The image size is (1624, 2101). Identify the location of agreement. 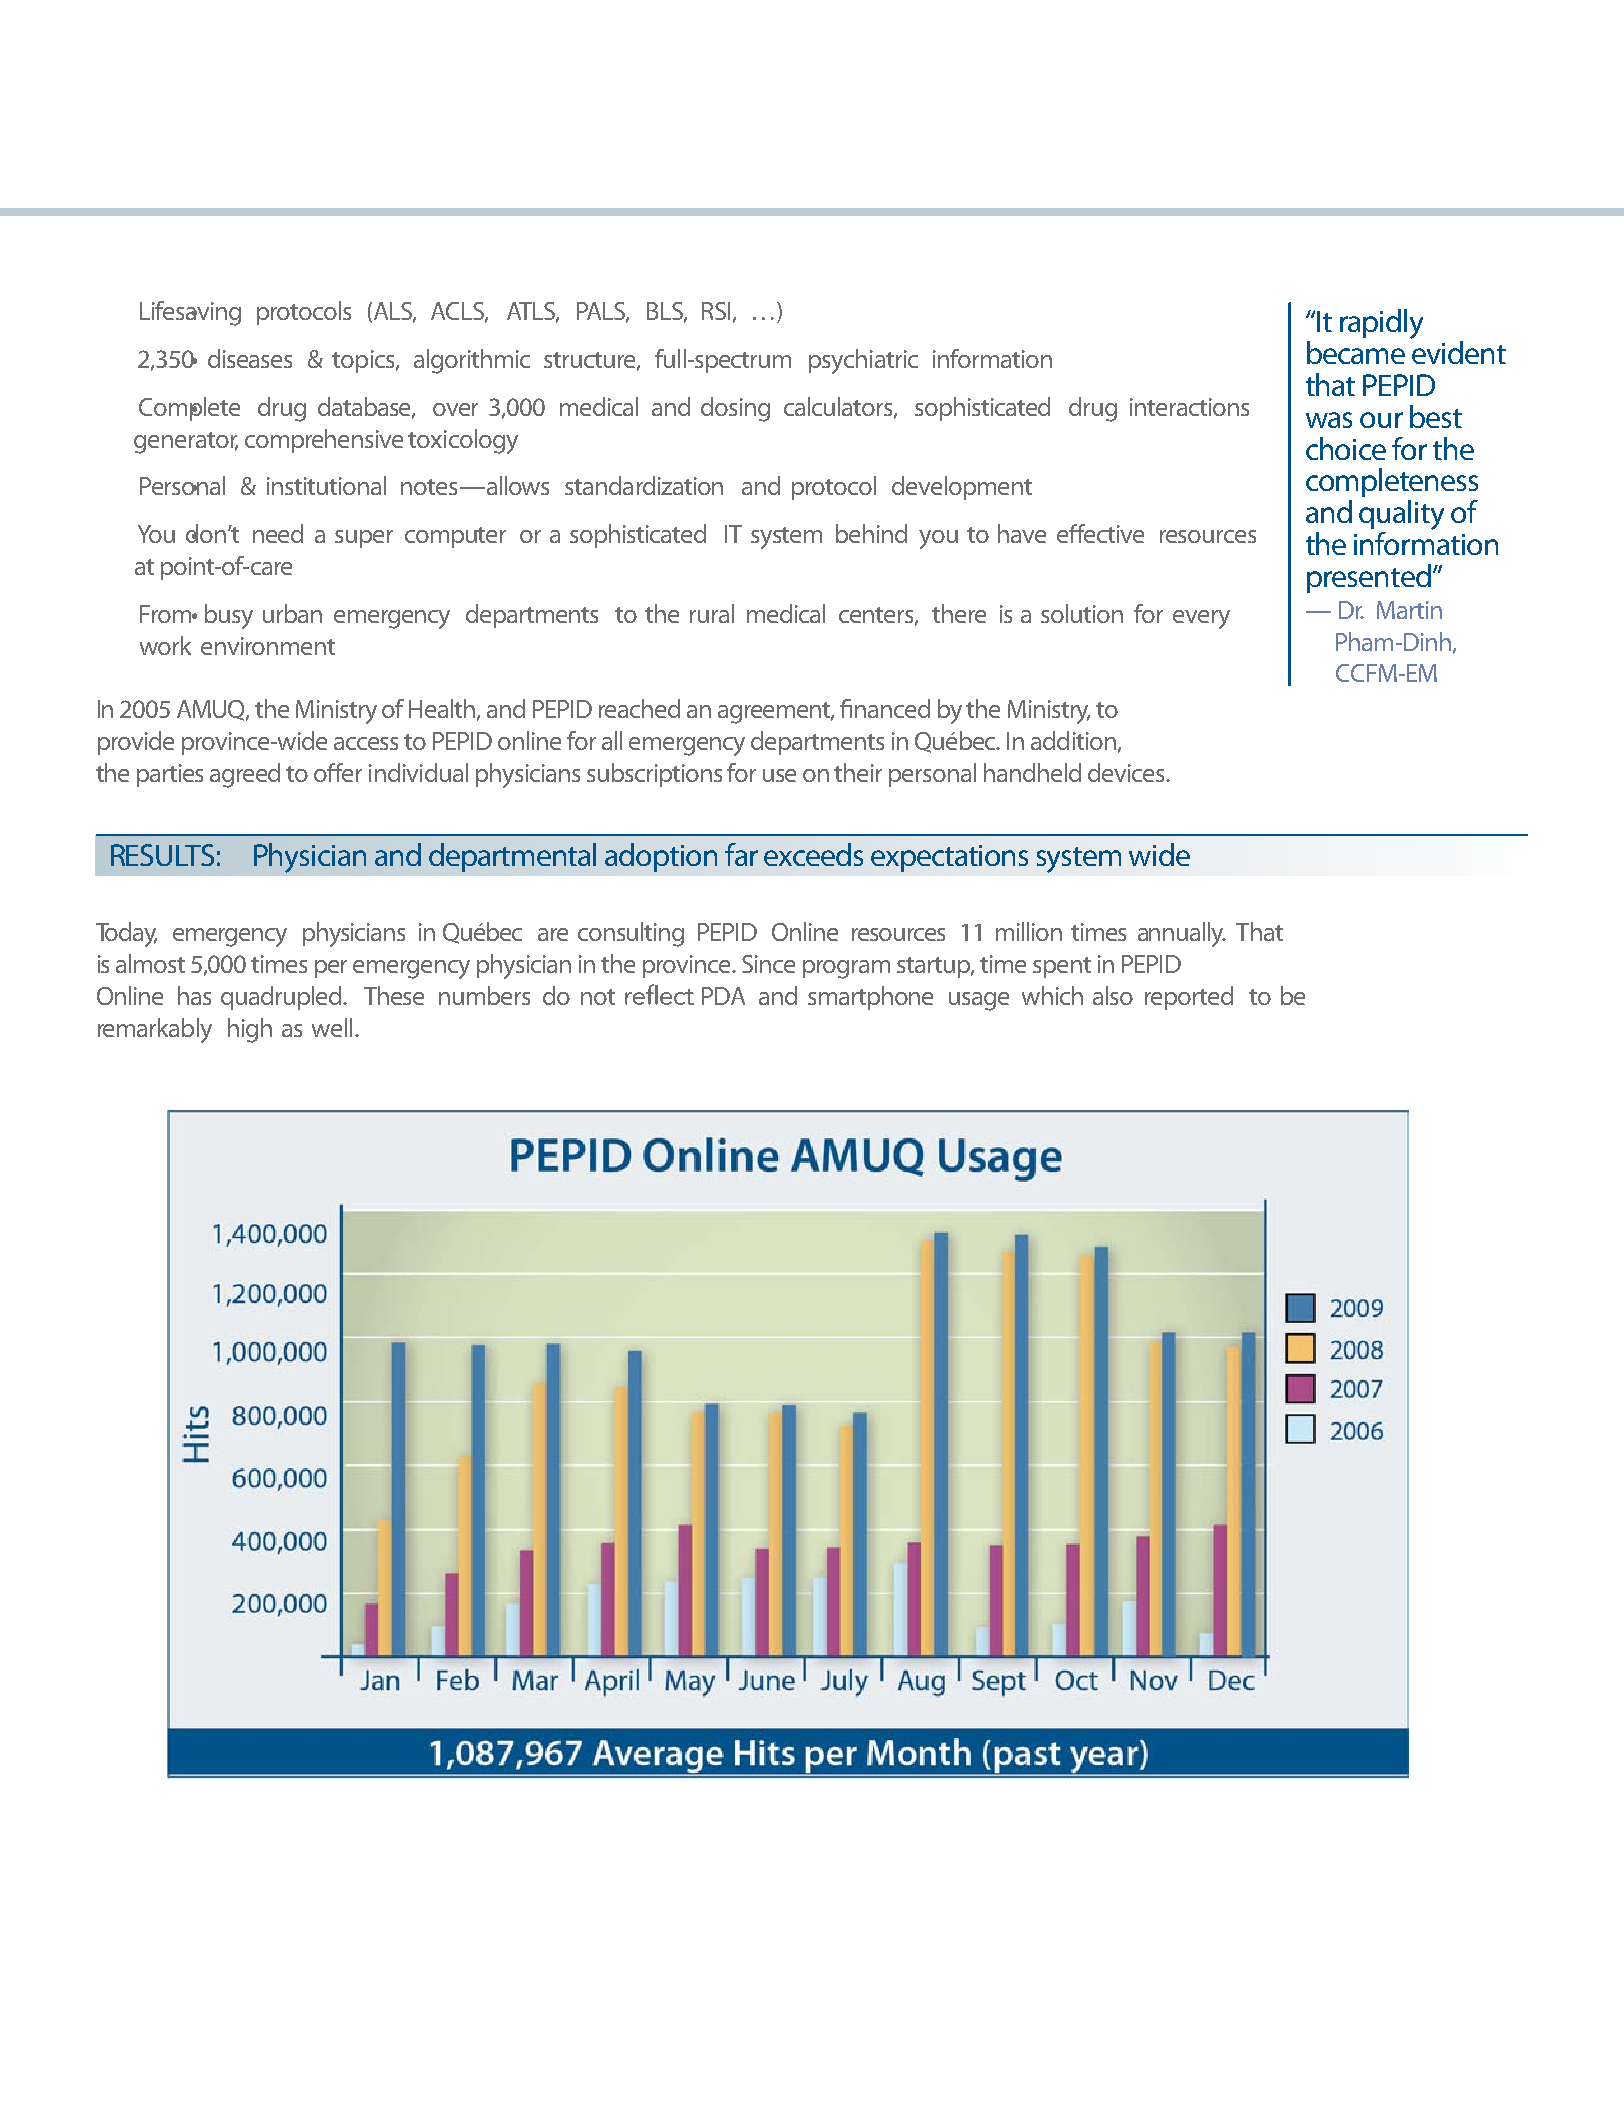
(776, 713).
